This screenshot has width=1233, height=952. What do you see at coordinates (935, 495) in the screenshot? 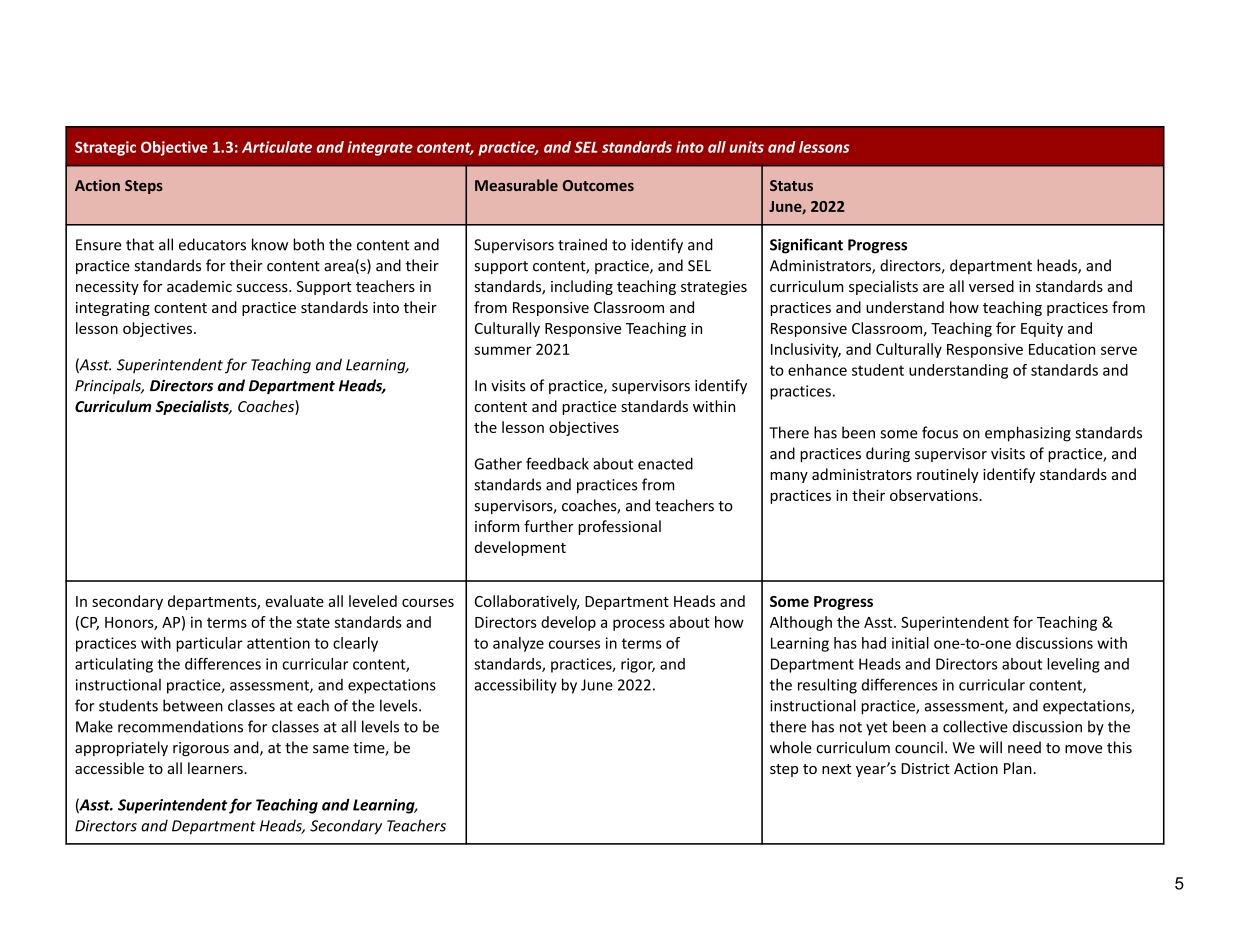
I see `observations` at bounding box center [935, 495].
